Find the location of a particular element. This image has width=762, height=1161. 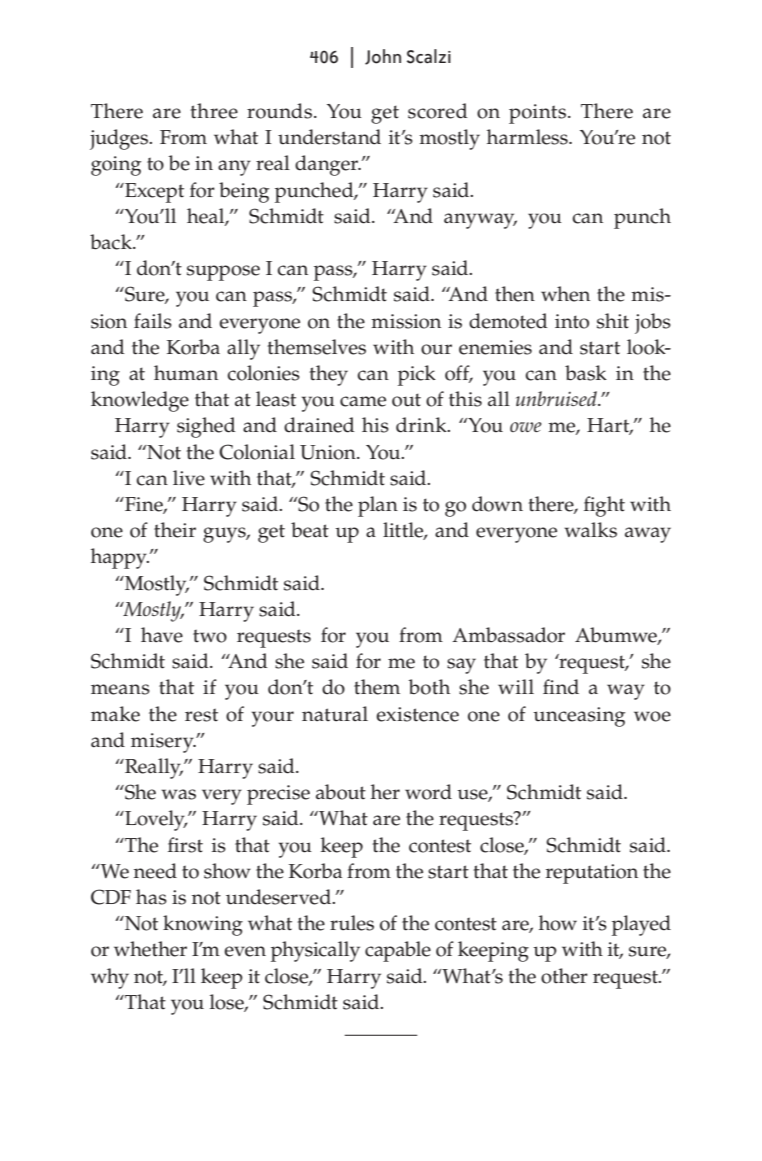

capable is located at coordinates (398, 951).
